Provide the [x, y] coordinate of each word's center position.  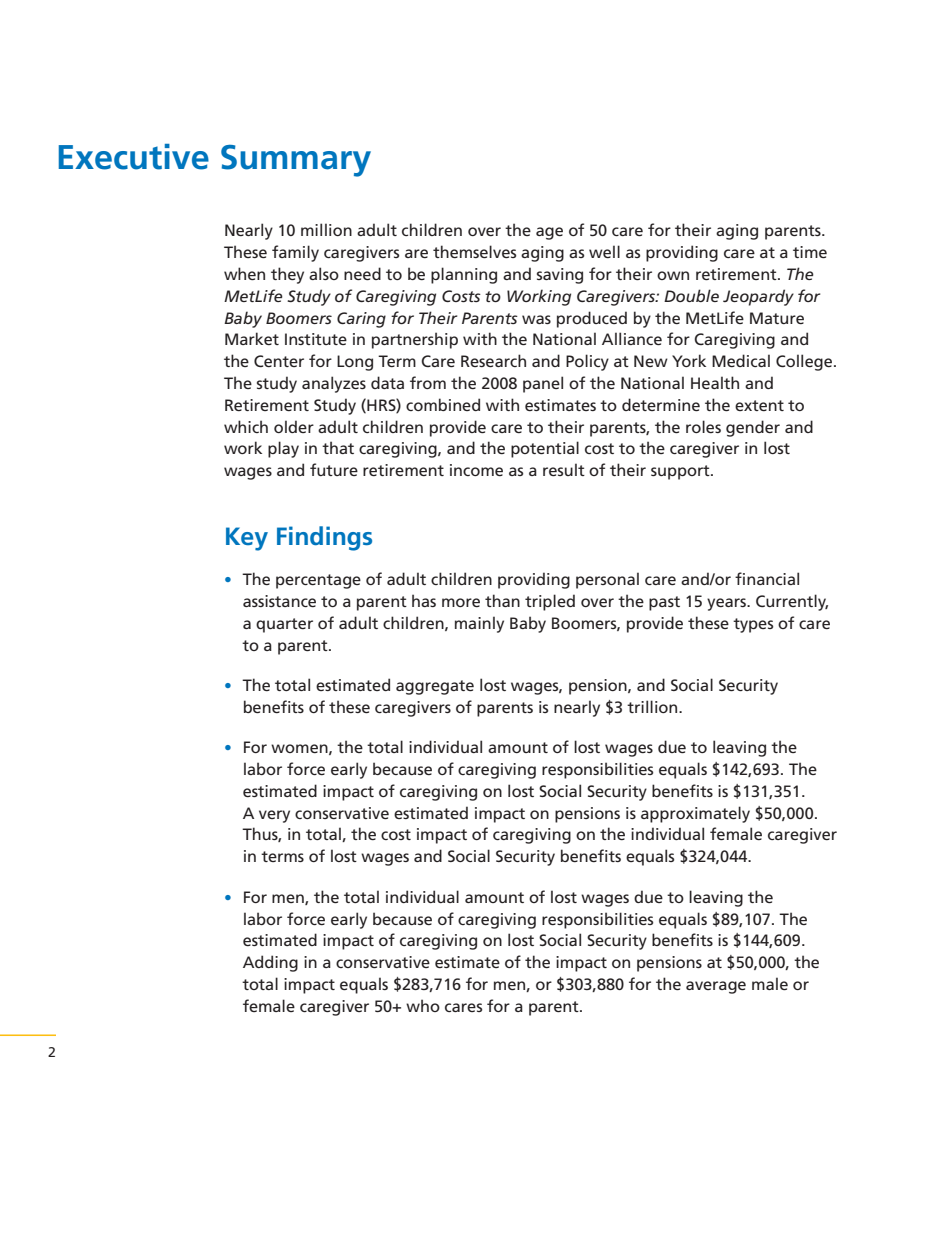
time [810, 252]
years [727, 604]
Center [279, 361]
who [423, 1005]
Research [493, 360]
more [461, 602]
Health [715, 382]
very [274, 816]
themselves [474, 251]
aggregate [435, 687]
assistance [279, 601]
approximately [695, 814]
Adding [270, 963]
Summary [296, 161]
